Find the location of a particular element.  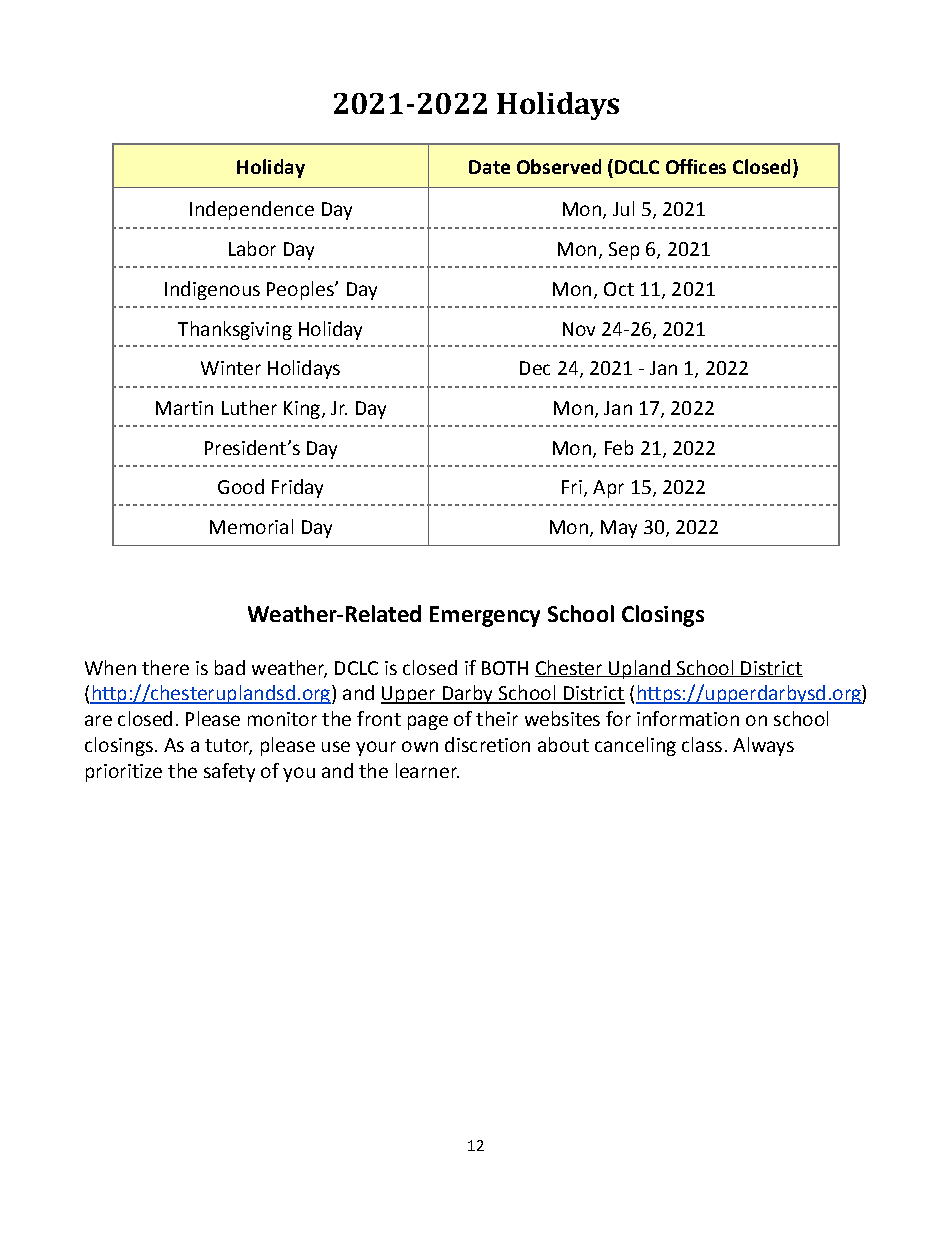

Offices is located at coordinates (696, 166).
